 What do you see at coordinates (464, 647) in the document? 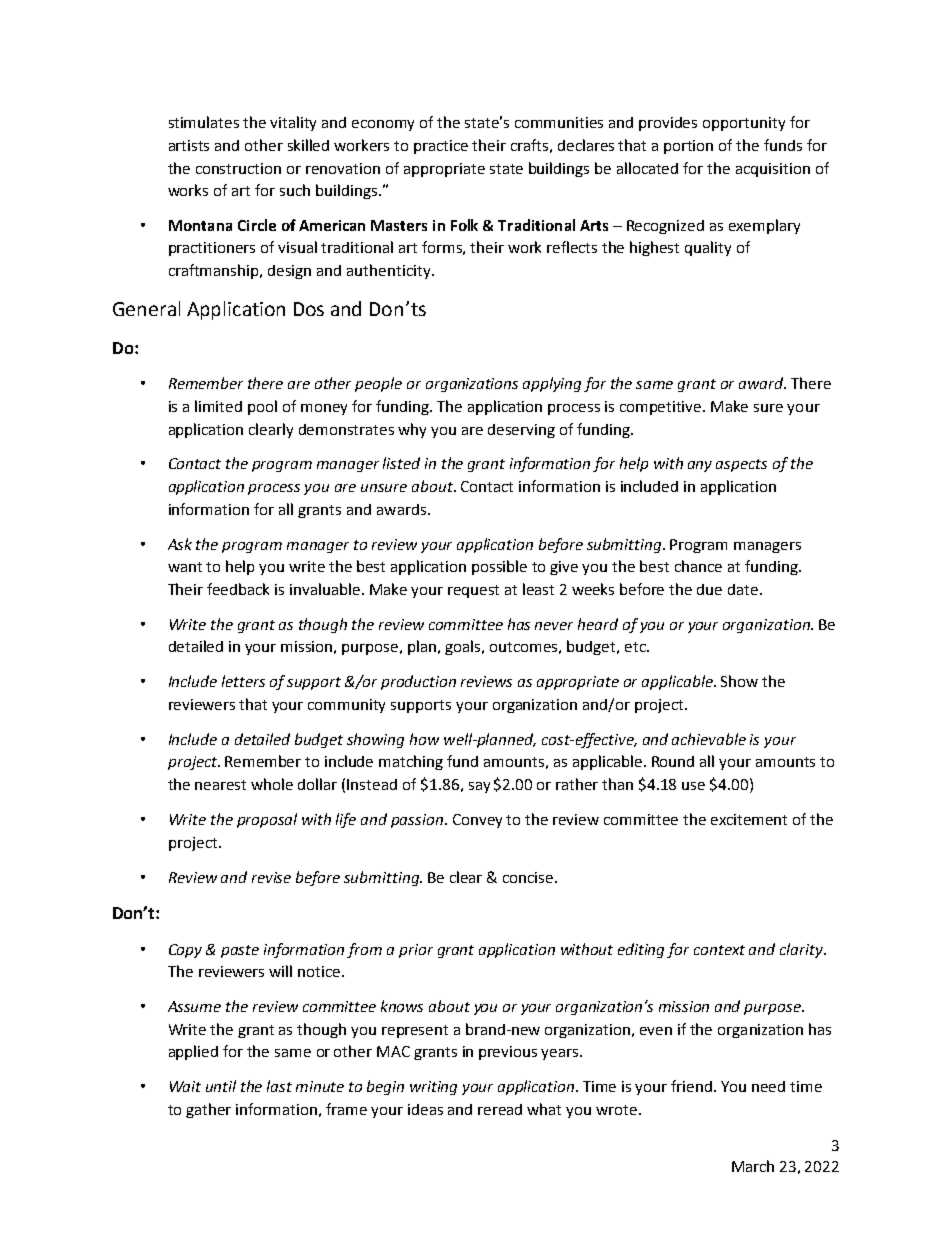
I see `goals` at bounding box center [464, 647].
